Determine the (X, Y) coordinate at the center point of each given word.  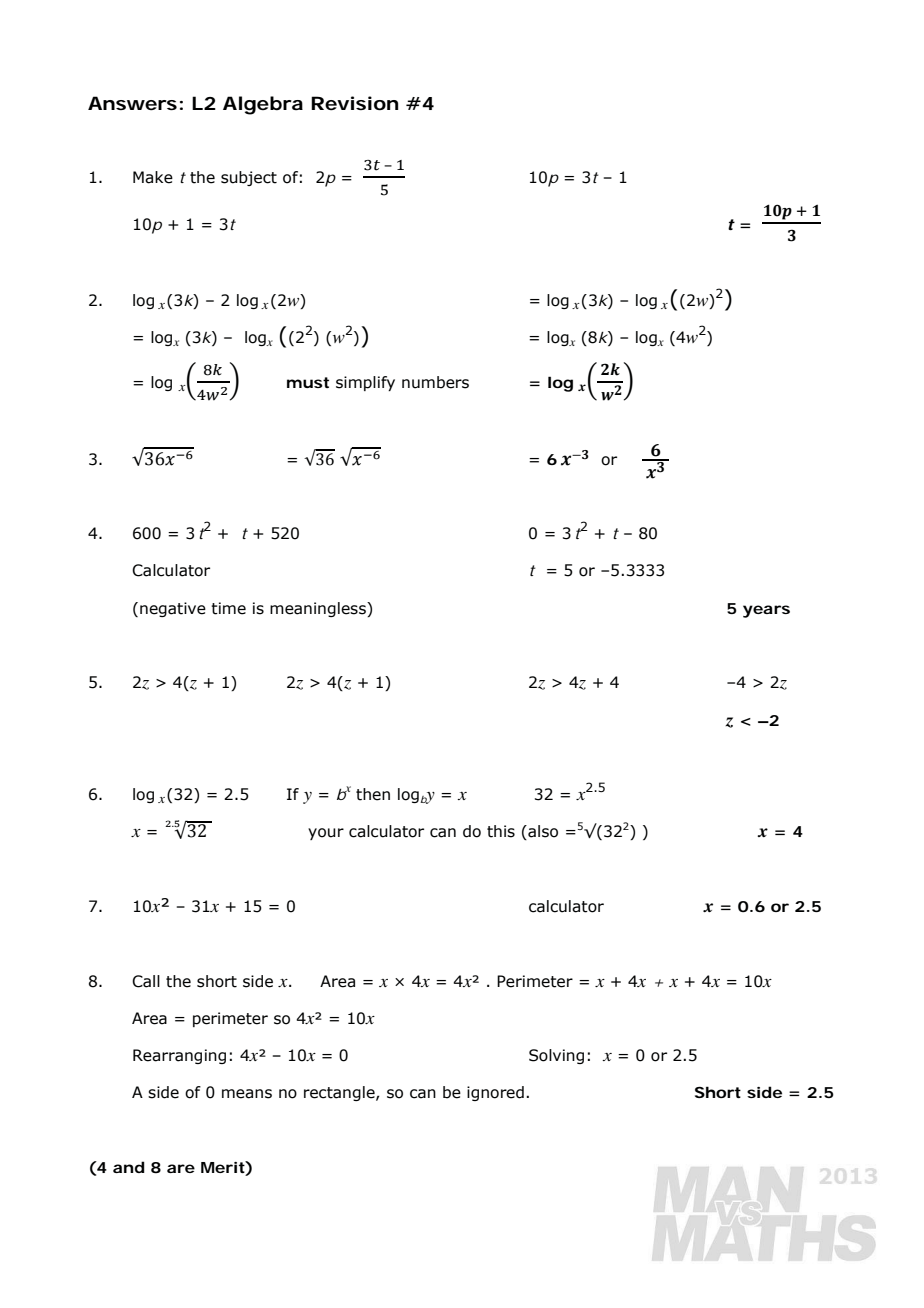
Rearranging (179, 1056)
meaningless (319, 609)
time (228, 608)
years (766, 611)
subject (249, 178)
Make (153, 177)
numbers (435, 382)
